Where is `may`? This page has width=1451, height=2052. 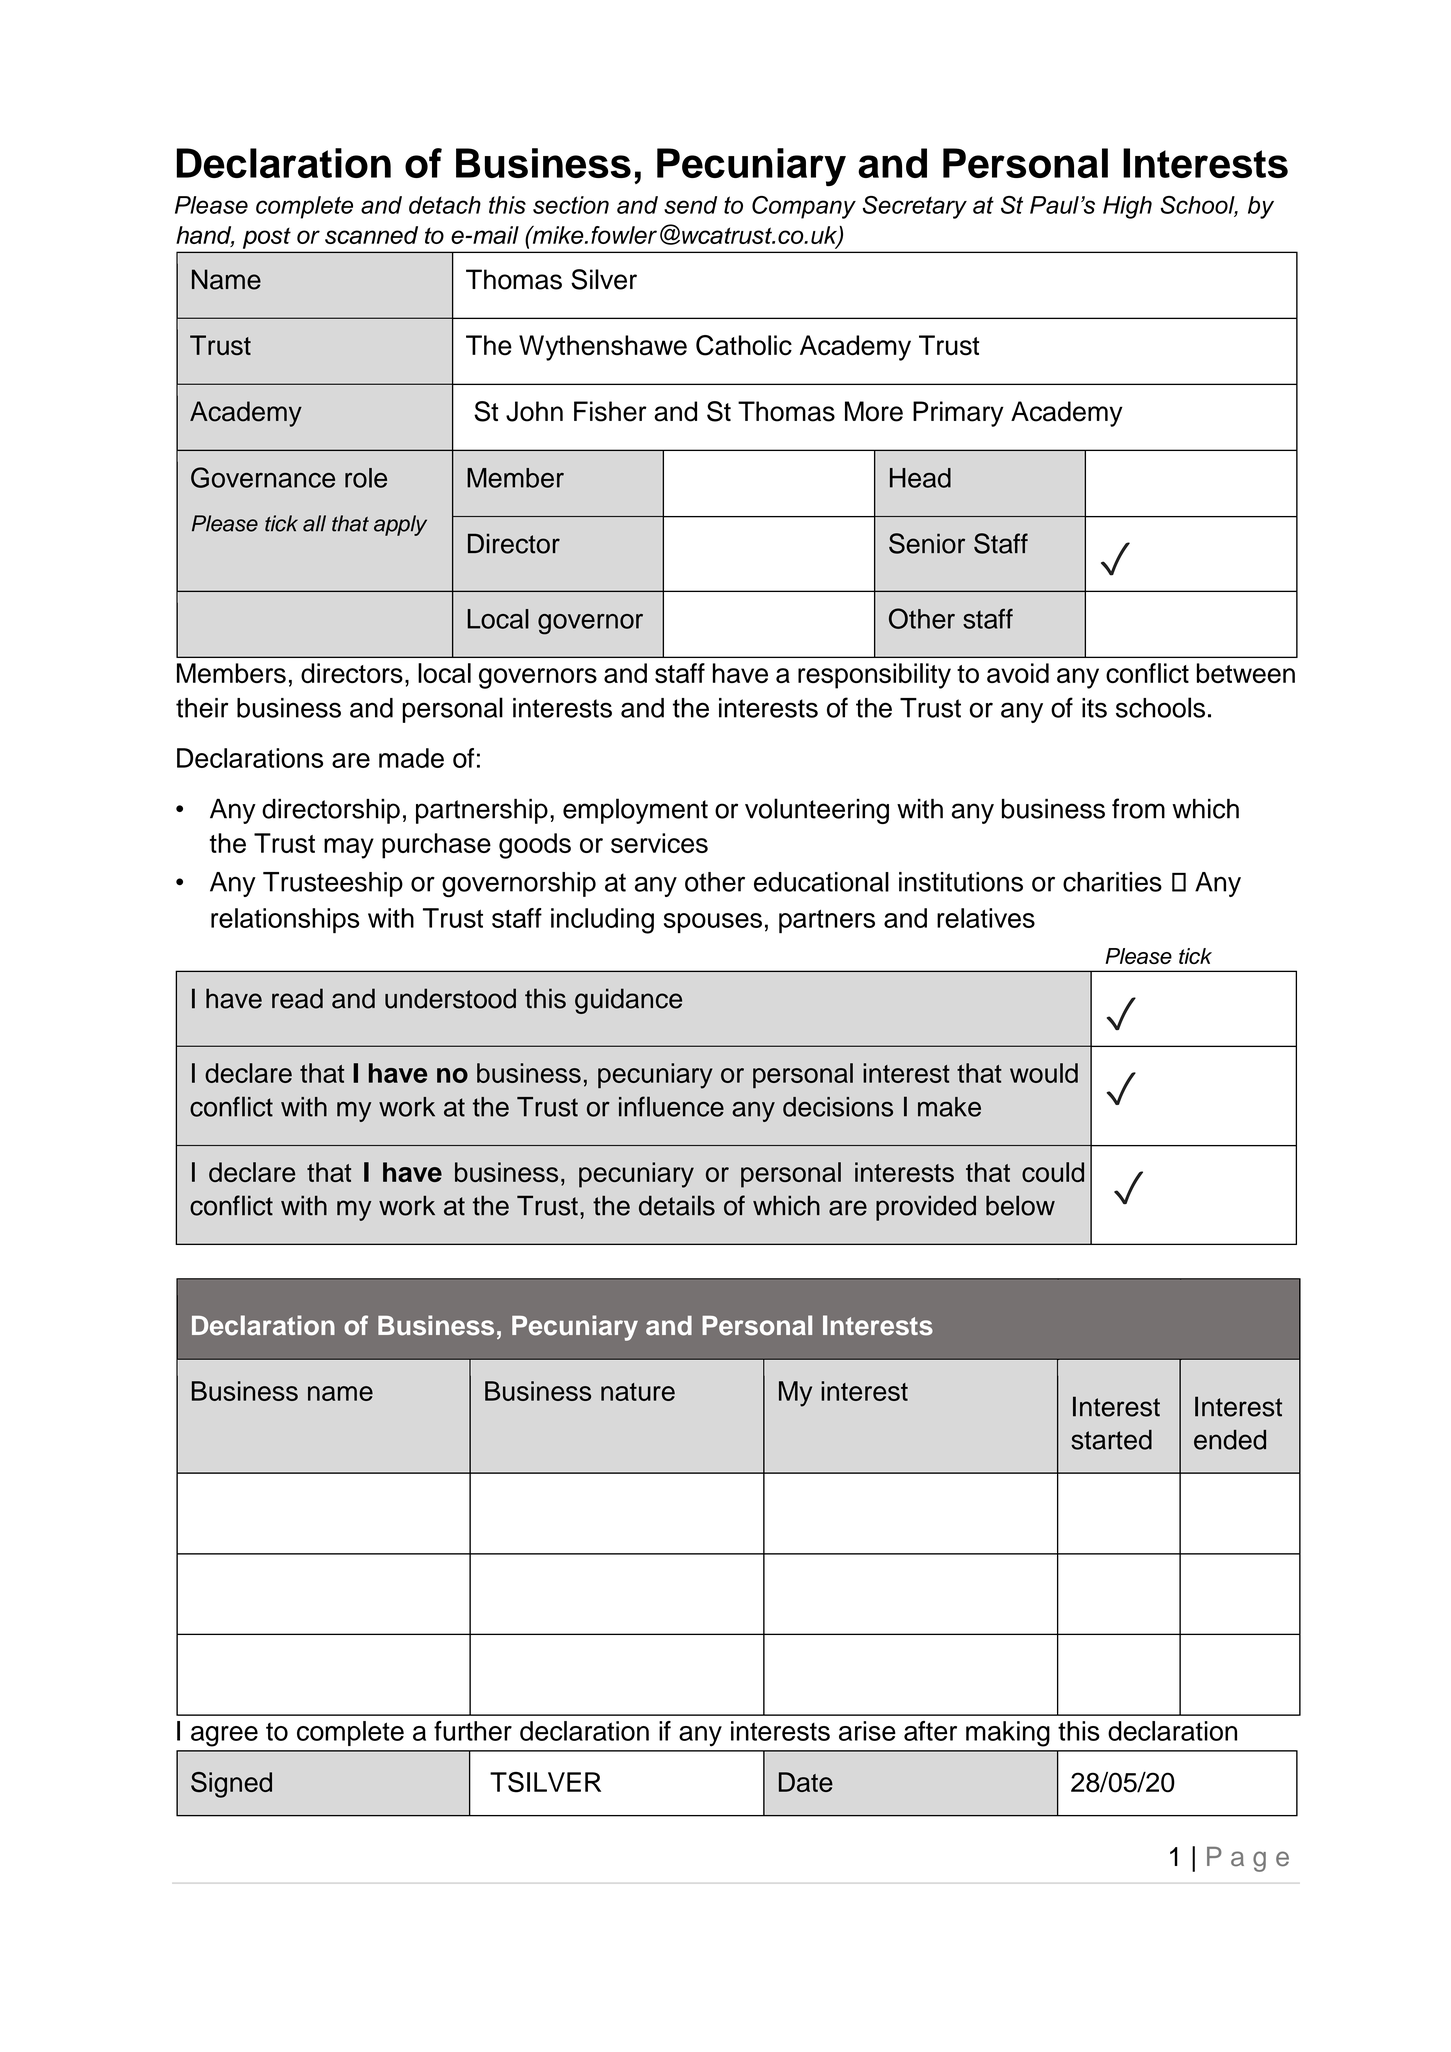
may is located at coordinates (349, 848).
